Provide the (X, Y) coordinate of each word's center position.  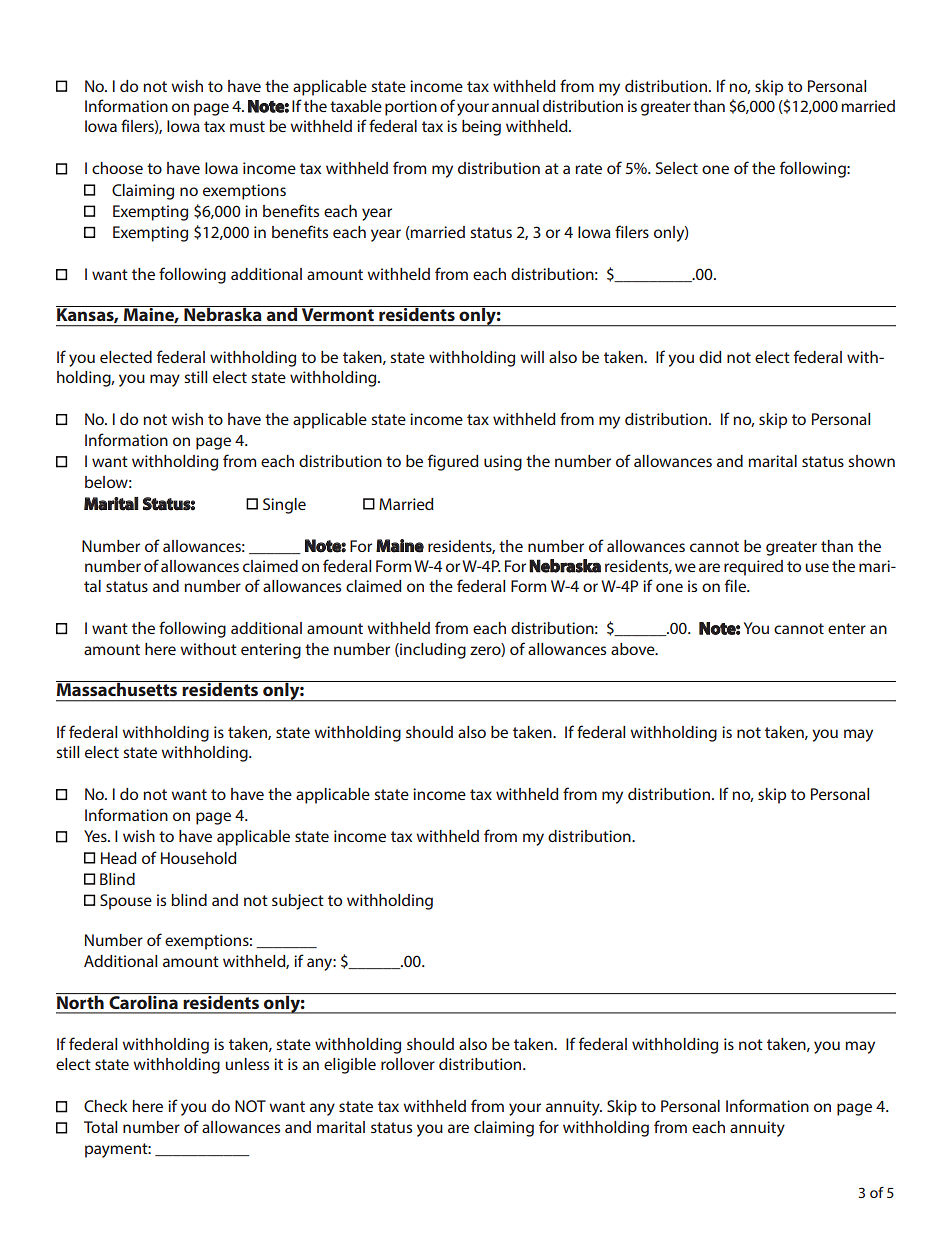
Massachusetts (118, 688)
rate (588, 168)
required (753, 568)
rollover (408, 1064)
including (432, 651)
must (247, 126)
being (481, 128)
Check (106, 1106)
